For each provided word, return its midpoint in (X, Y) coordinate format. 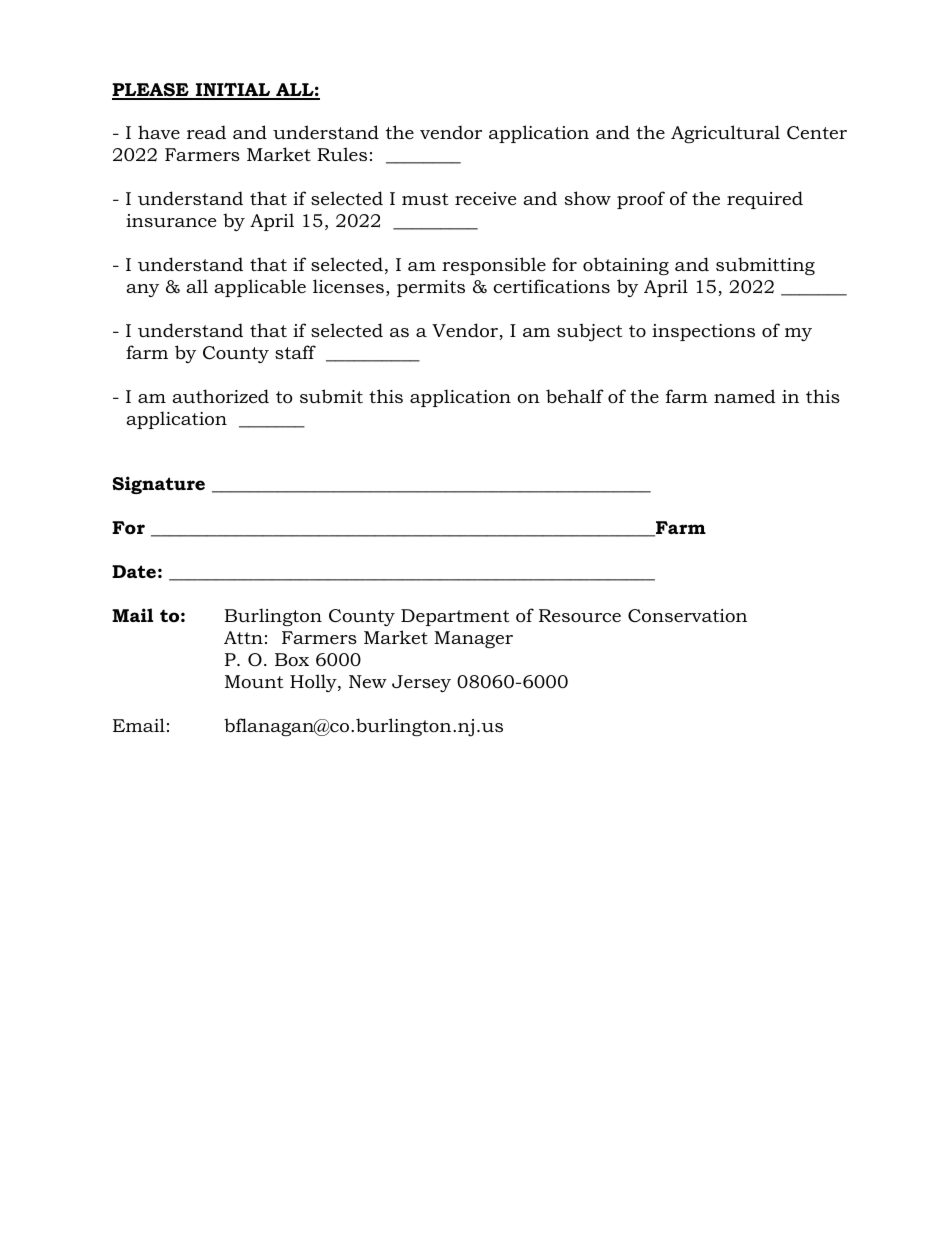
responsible (494, 266)
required (765, 200)
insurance (171, 221)
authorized (220, 396)
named (745, 396)
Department (455, 617)
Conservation (687, 616)
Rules (342, 154)
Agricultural (725, 134)
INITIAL (233, 91)
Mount (254, 681)
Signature (158, 485)
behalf (575, 396)
